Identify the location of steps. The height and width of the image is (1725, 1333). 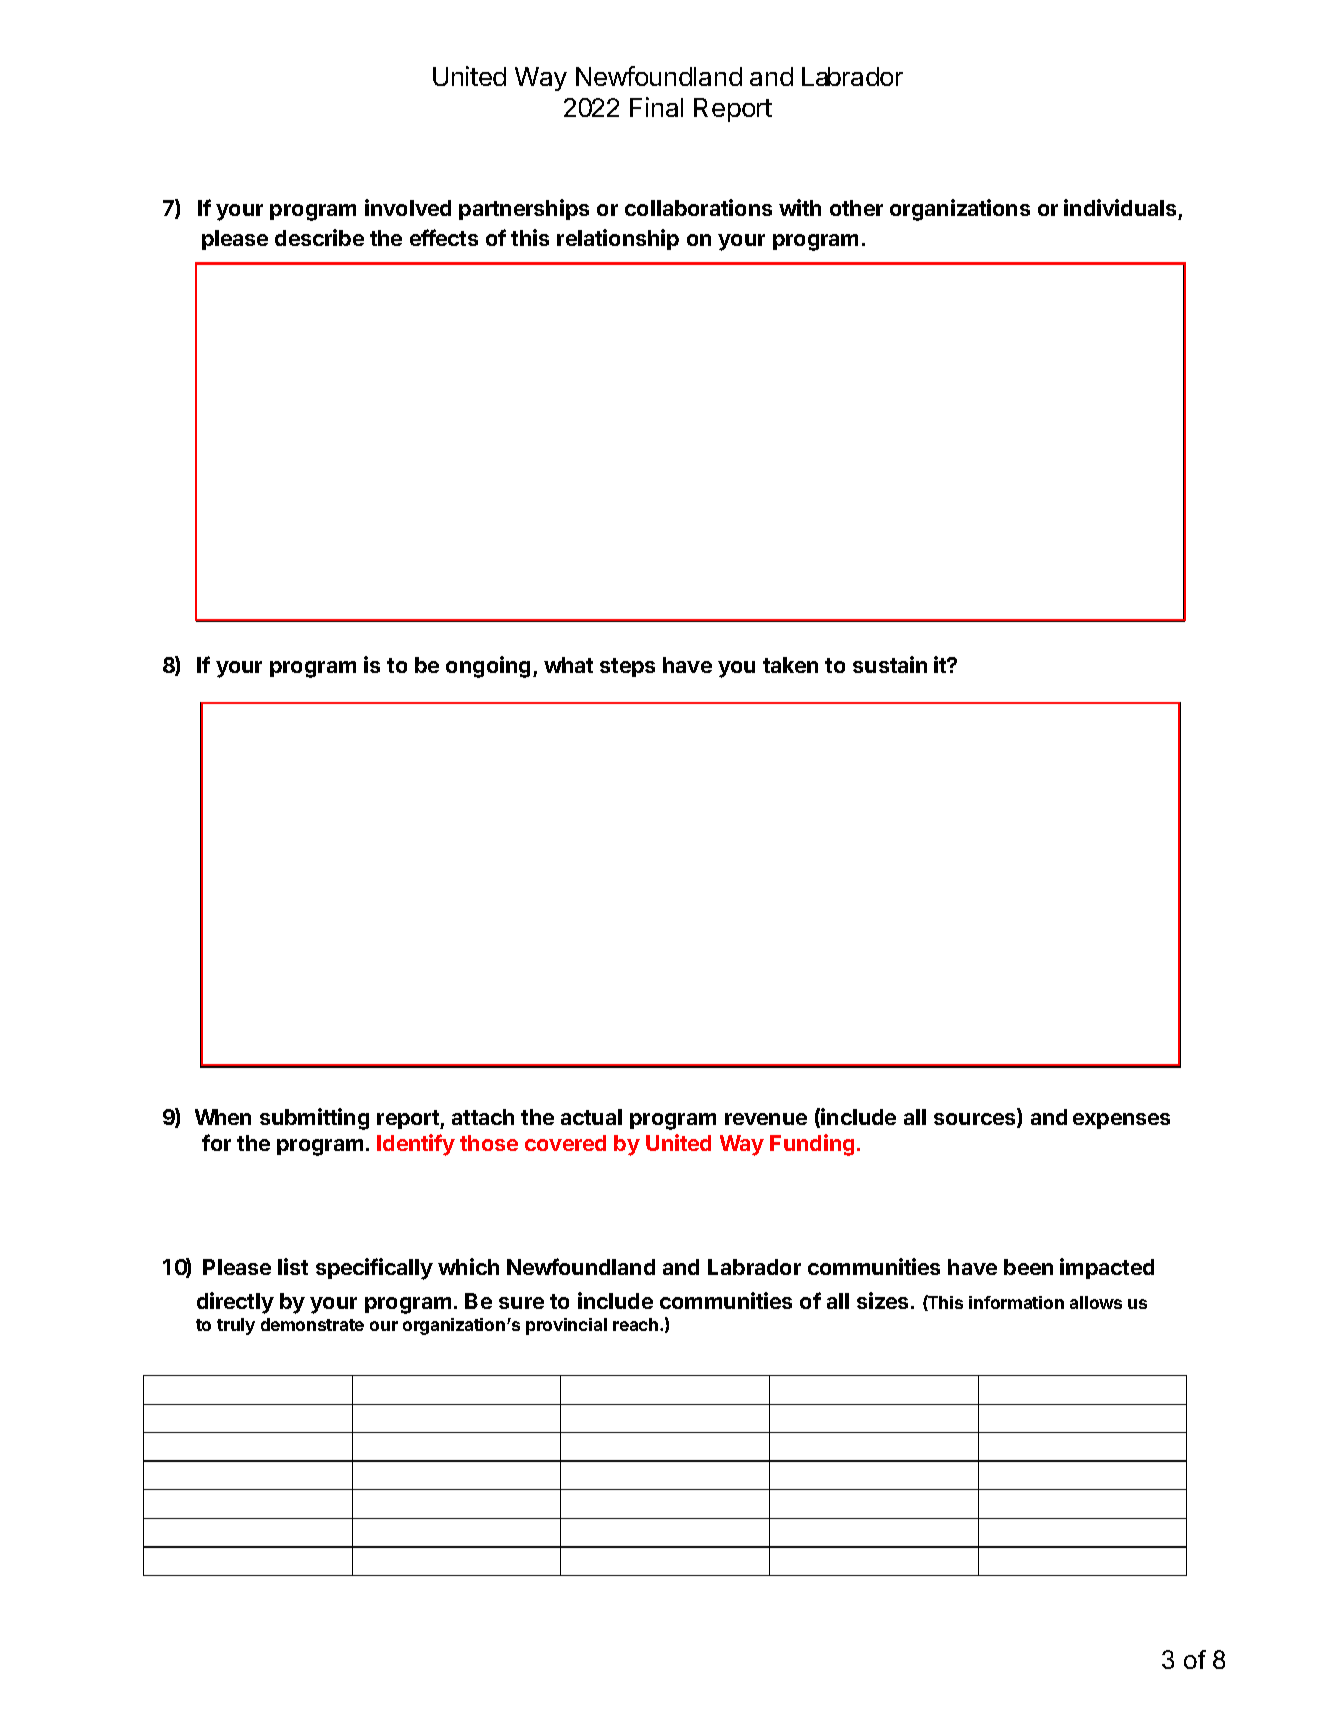
(627, 667).
